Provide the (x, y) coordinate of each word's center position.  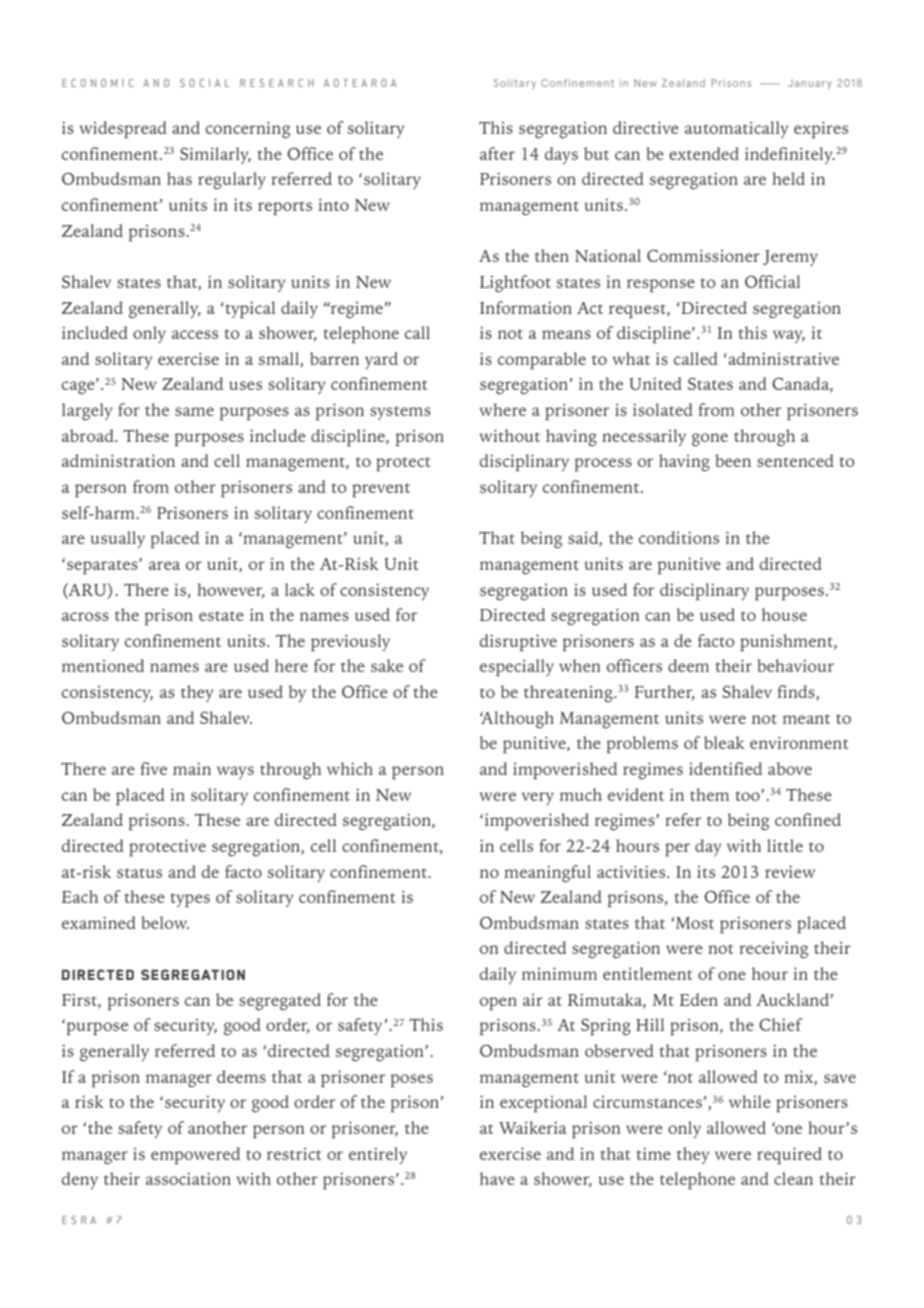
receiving (773, 950)
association (188, 1178)
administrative (782, 358)
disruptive (518, 643)
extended (704, 153)
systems (400, 413)
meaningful (547, 874)
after (497, 153)
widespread (123, 130)
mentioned (103, 665)
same (194, 411)
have (497, 1178)
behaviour (795, 665)
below (165, 922)
